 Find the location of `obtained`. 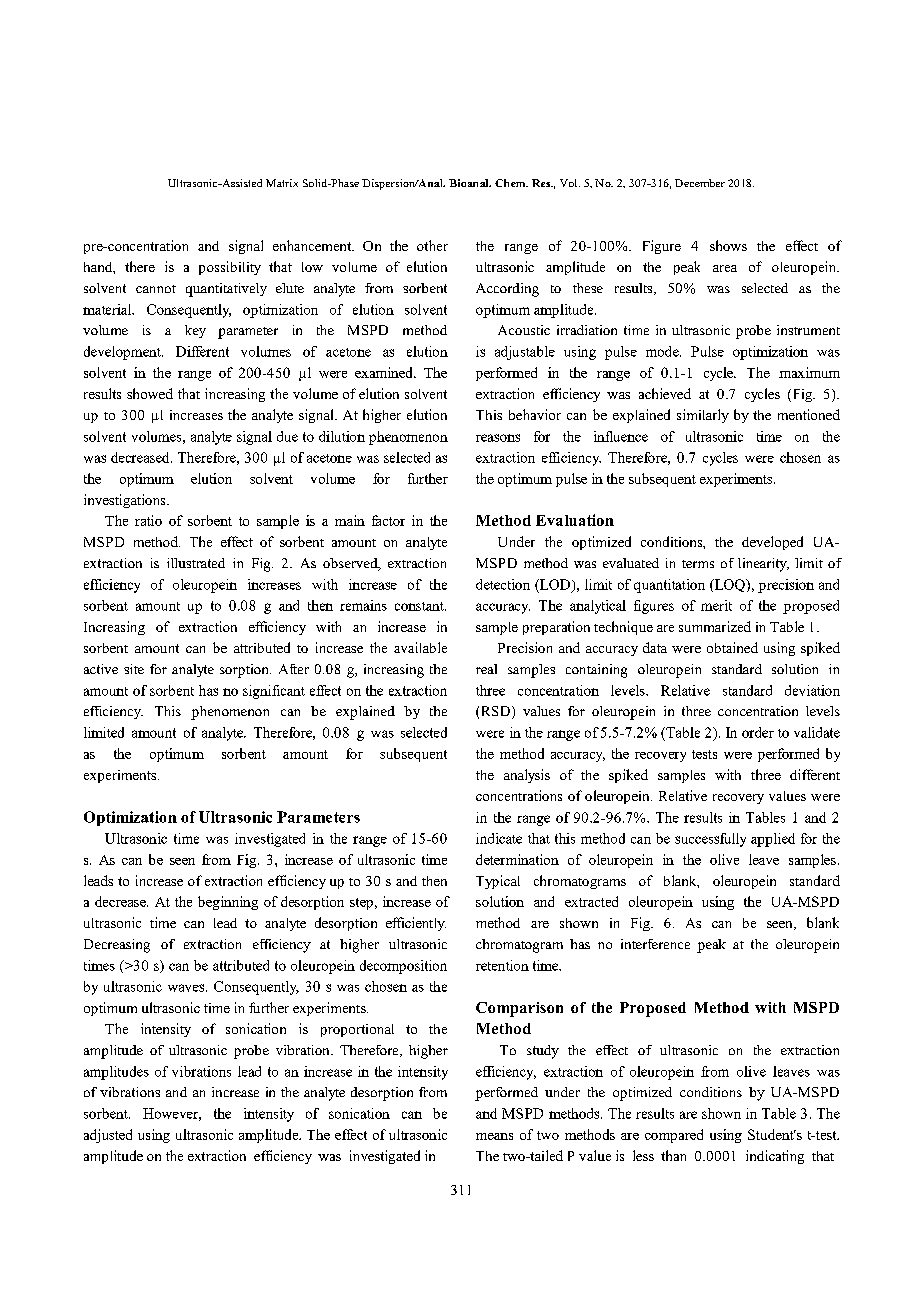

obtained is located at coordinates (732, 647).
